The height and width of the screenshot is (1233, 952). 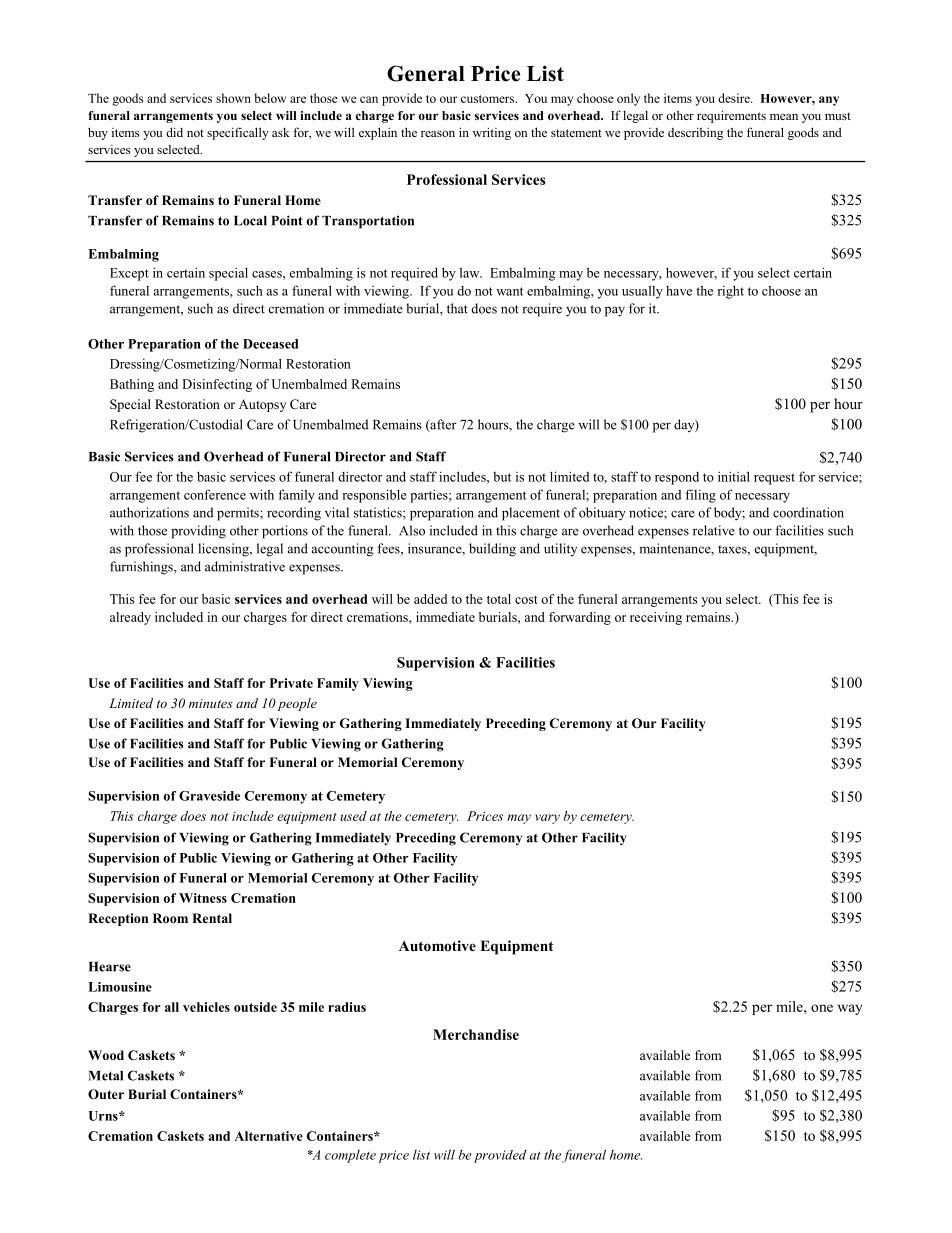 I want to click on customers, so click(x=488, y=99).
